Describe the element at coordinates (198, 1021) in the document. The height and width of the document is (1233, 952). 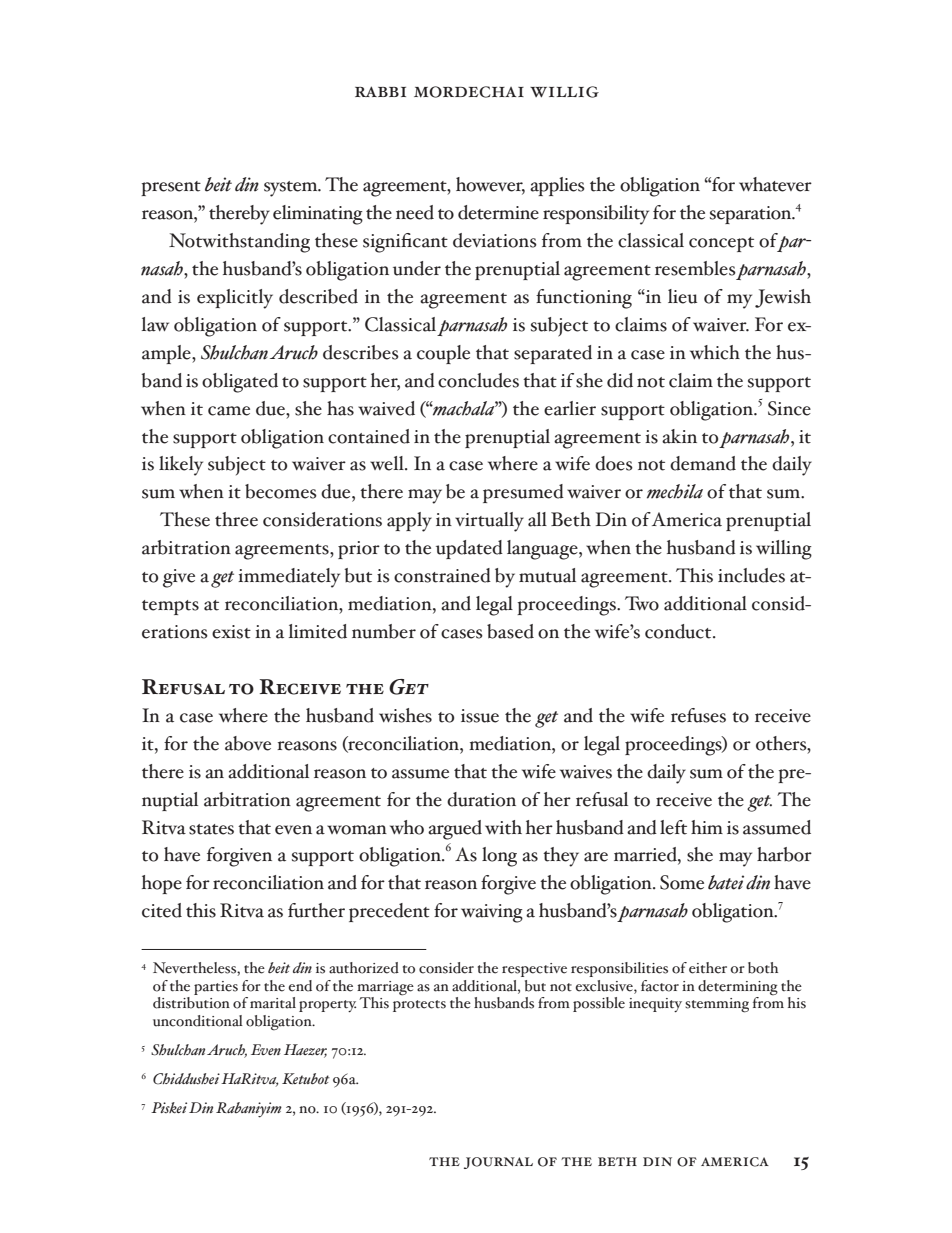
I see `unconditional` at that location.
